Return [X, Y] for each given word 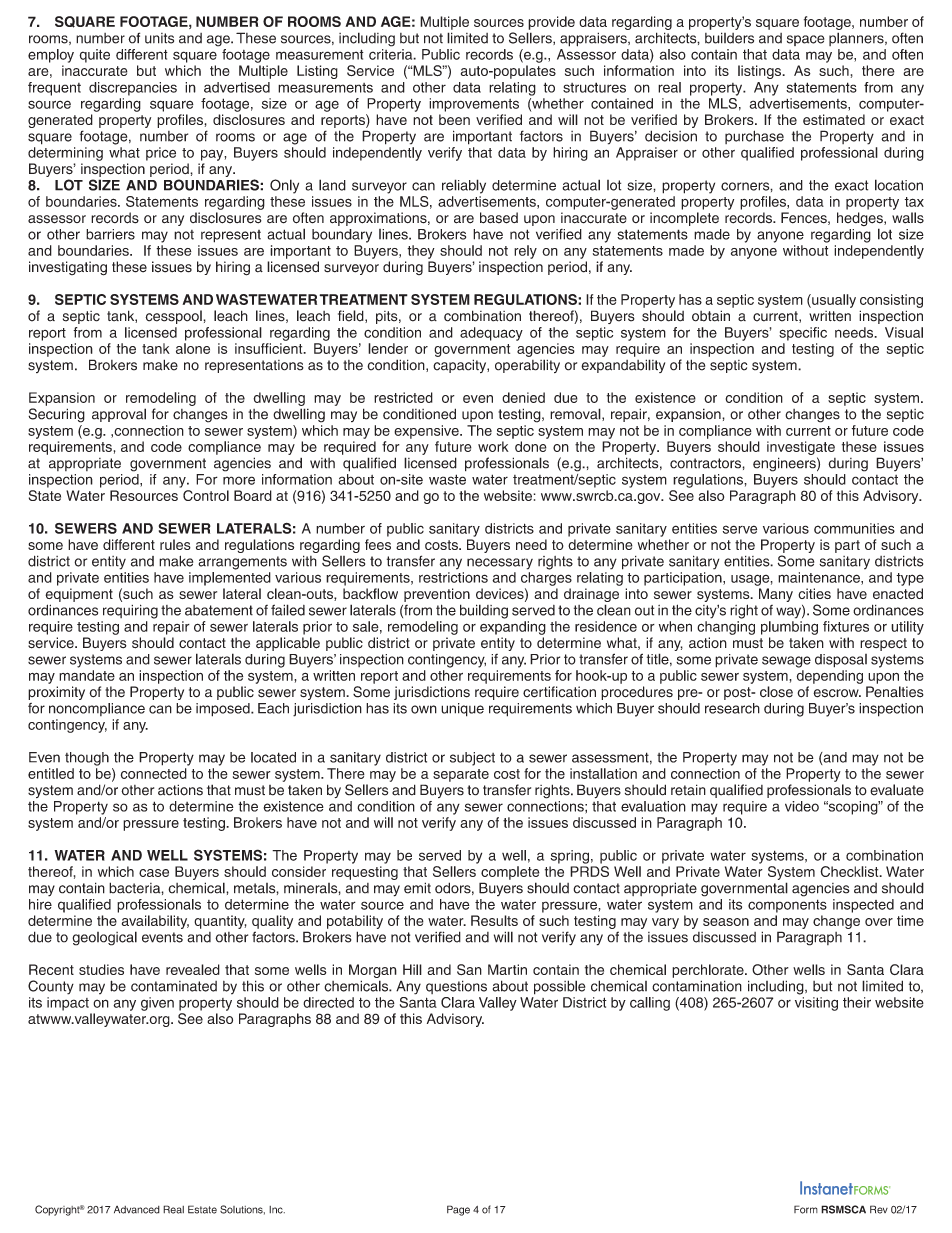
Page [458, 1210]
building [484, 611]
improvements [474, 105]
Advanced [137, 1210]
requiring [130, 611]
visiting [816, 1004]
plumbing [789, 628]
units [159, 38]
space [806, 40]
